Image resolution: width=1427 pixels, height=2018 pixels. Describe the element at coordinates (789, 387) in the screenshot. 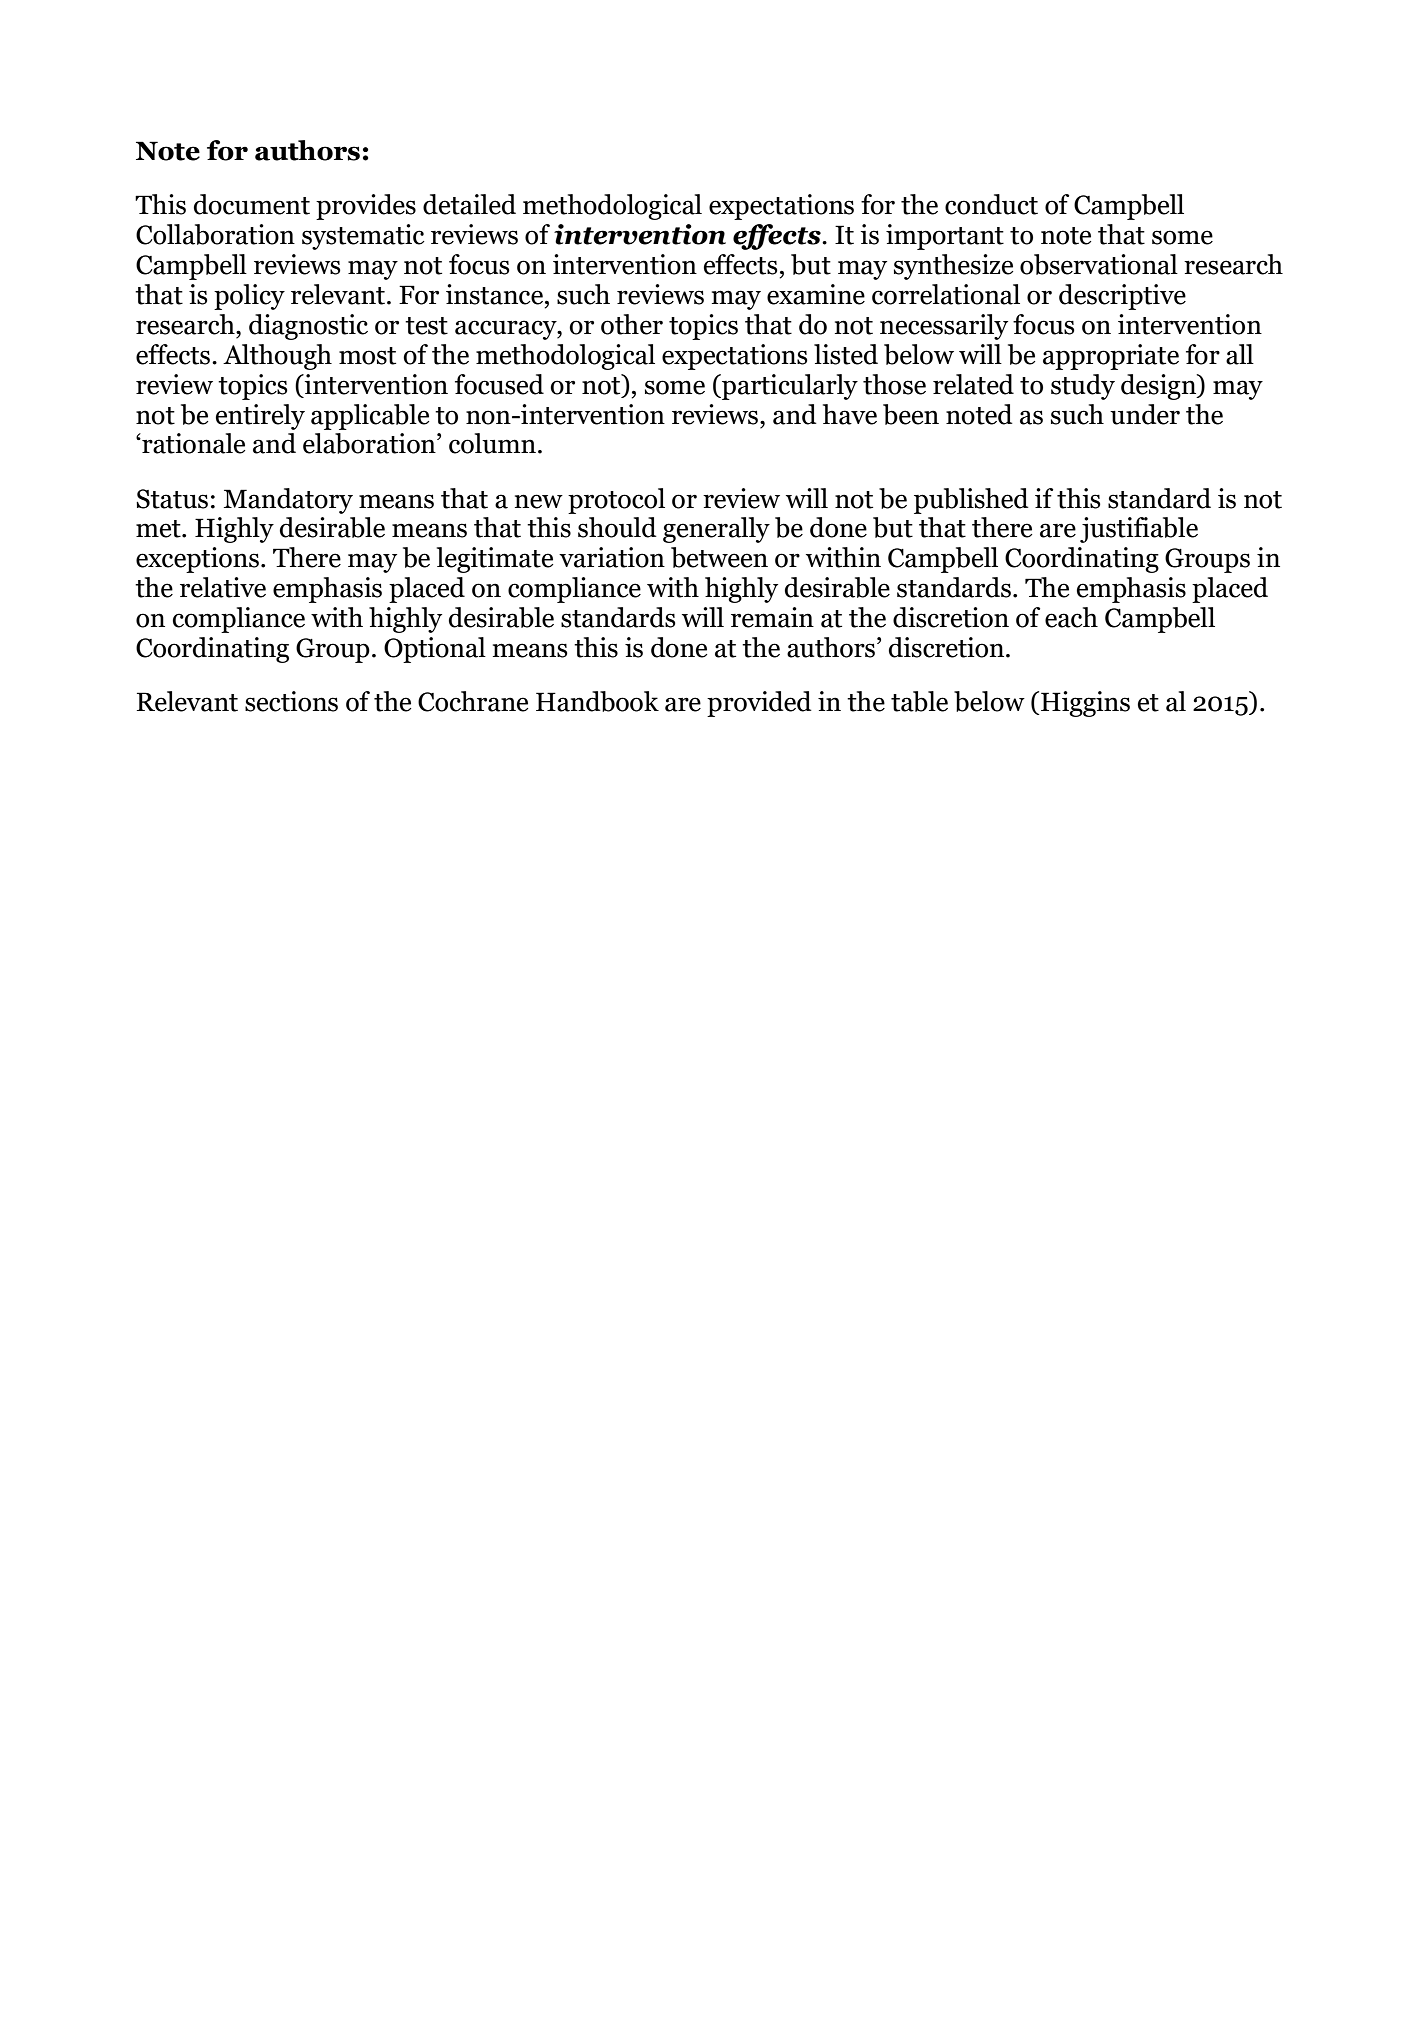

I see `particularly` at that location.
